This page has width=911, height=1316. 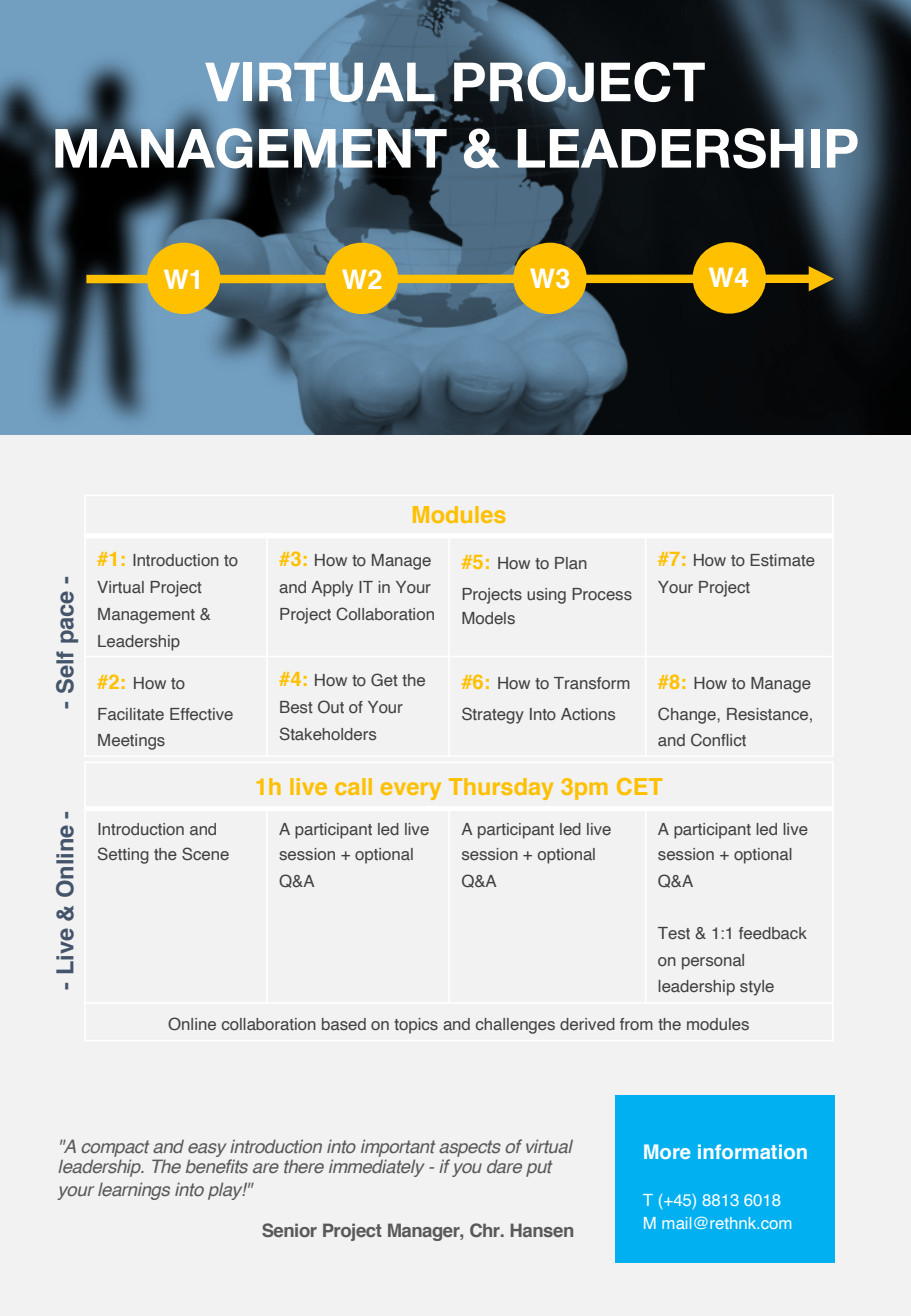 What do you see at coordinates (541, 1230) in the page?
I see `Hansen` at bounding box center [541, 1230].
